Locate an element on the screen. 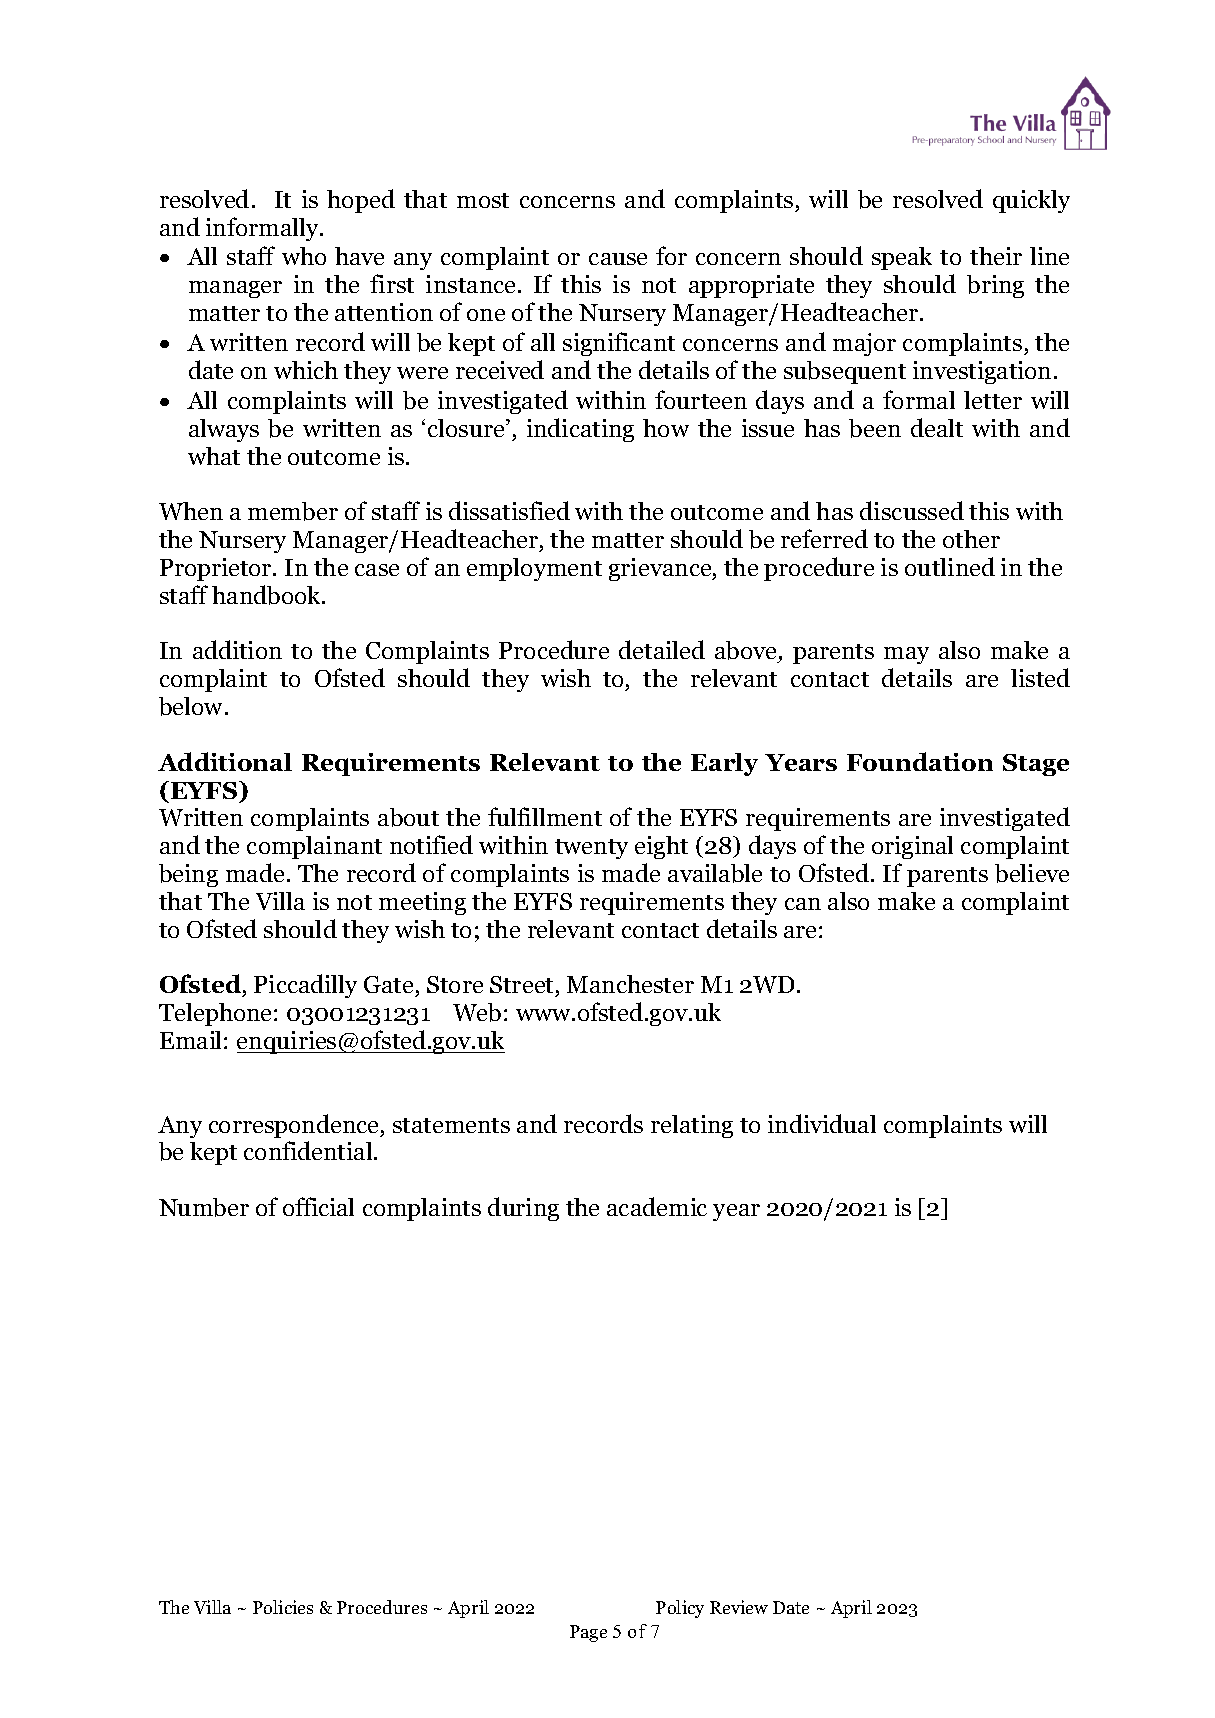 Image resolution: width=1215 pixels, height=1718 pixels. Piccadilly is located at coordinates (305, 986).
